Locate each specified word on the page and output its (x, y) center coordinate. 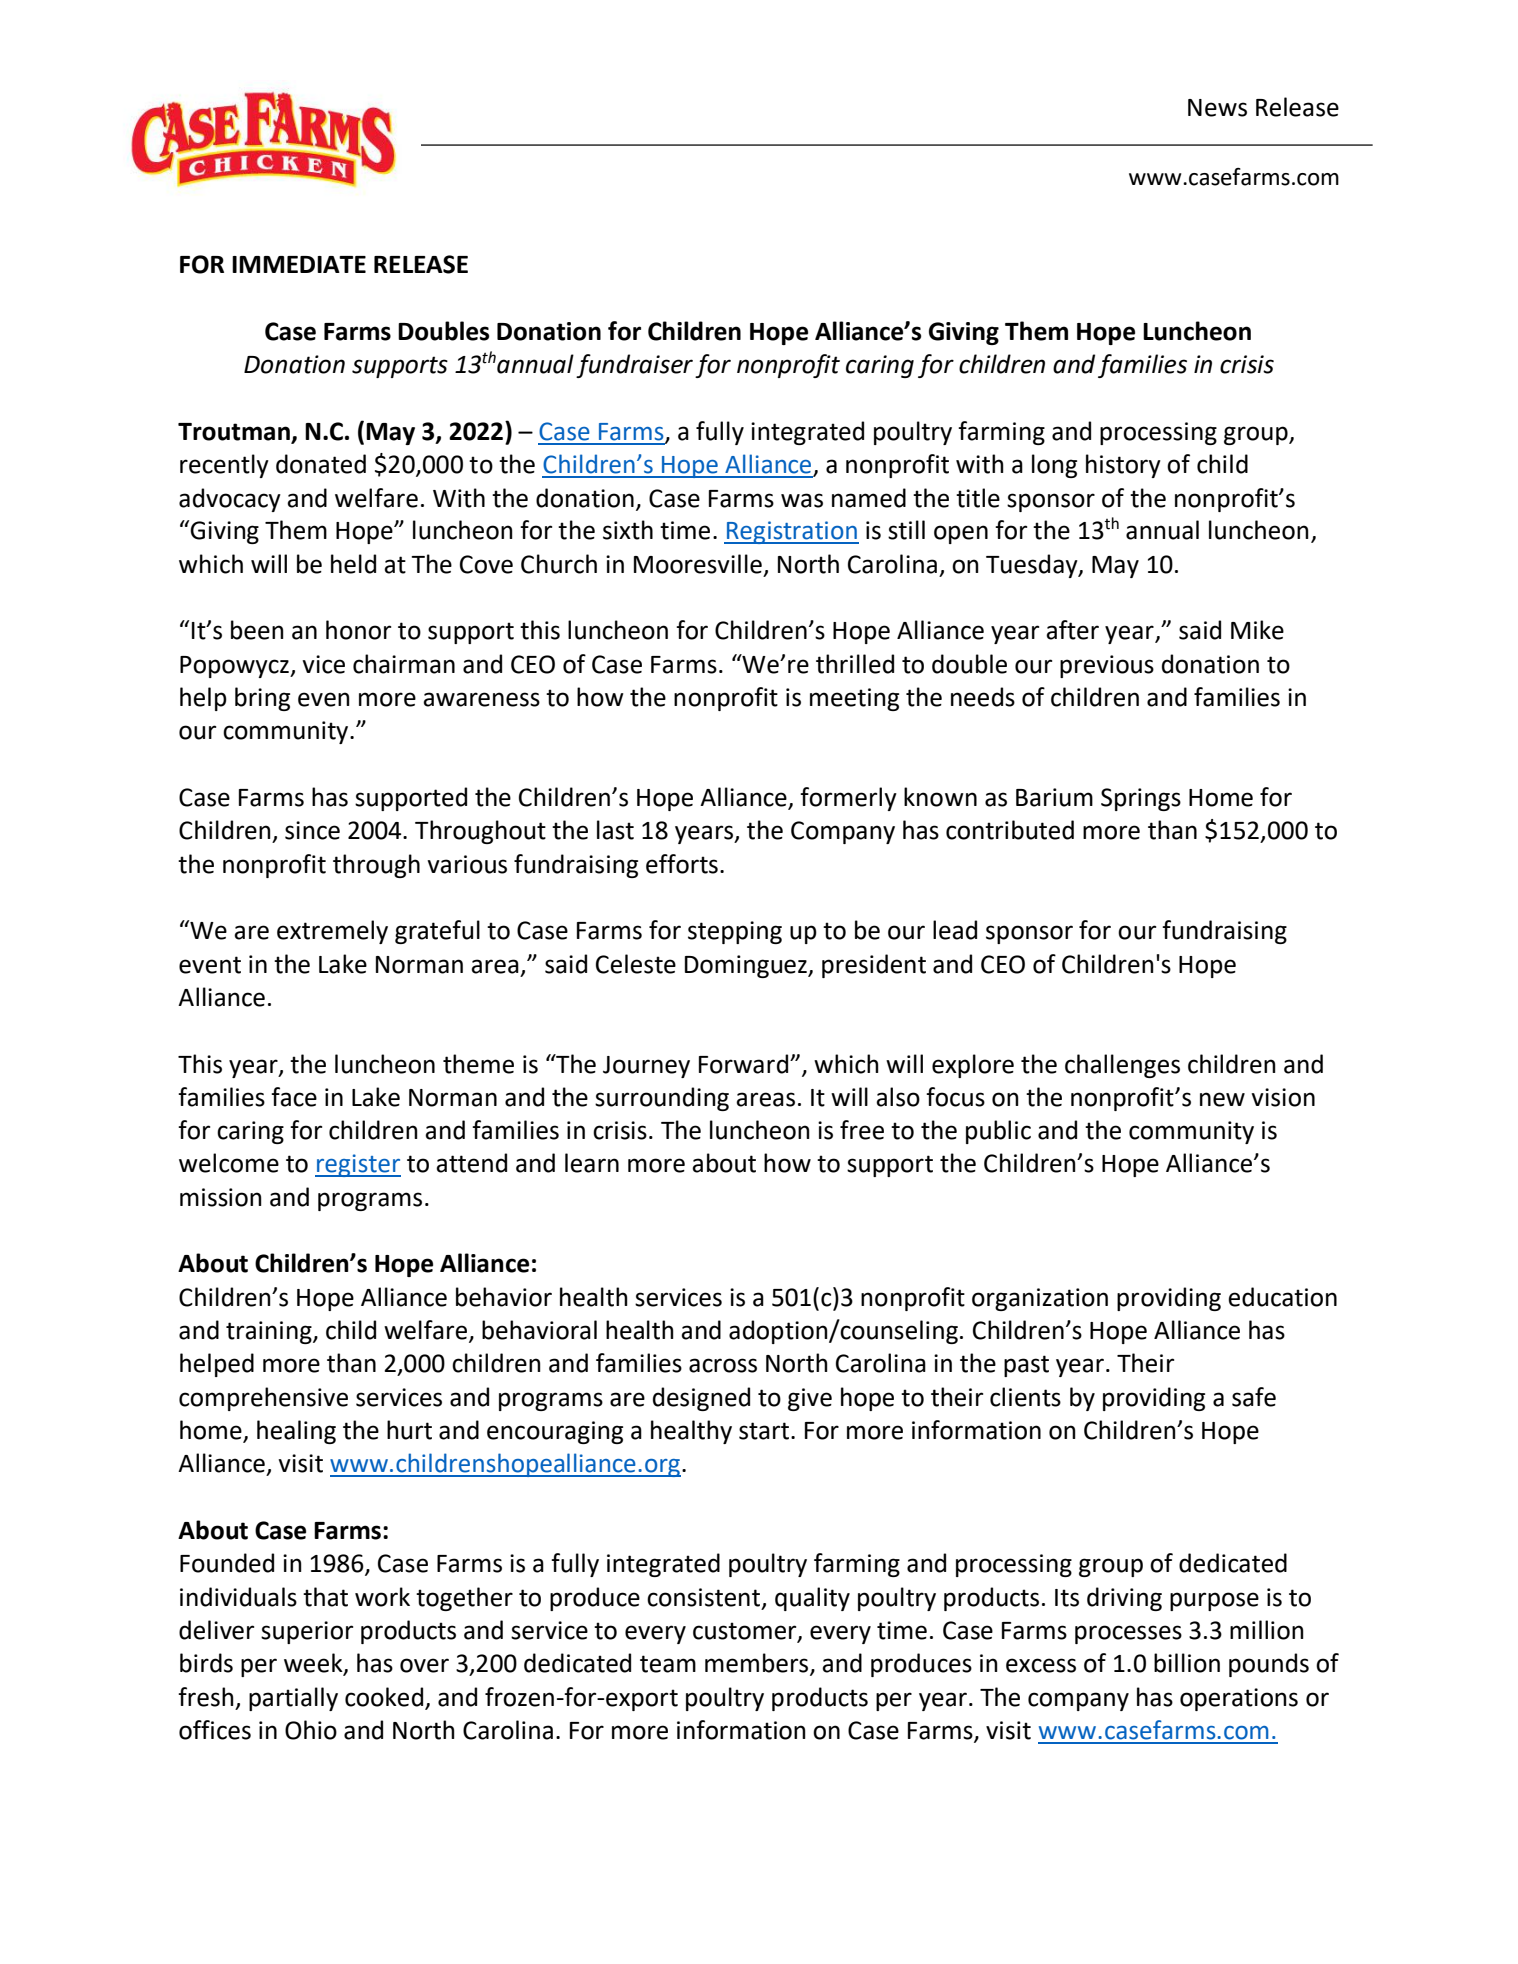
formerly (848, 799)
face (294, 1097)
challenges (1122, 1066)
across (723, 1365)
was (802, 500)
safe (1254, 1397)
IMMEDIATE (299, 264)
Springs (1141, 799)
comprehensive (263, 1399)
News (1217, 108)
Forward (745, 1064)
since (312, 830)
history (1123, 466)
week (314, 1664)
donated (321, 464)
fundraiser (634, 366)
